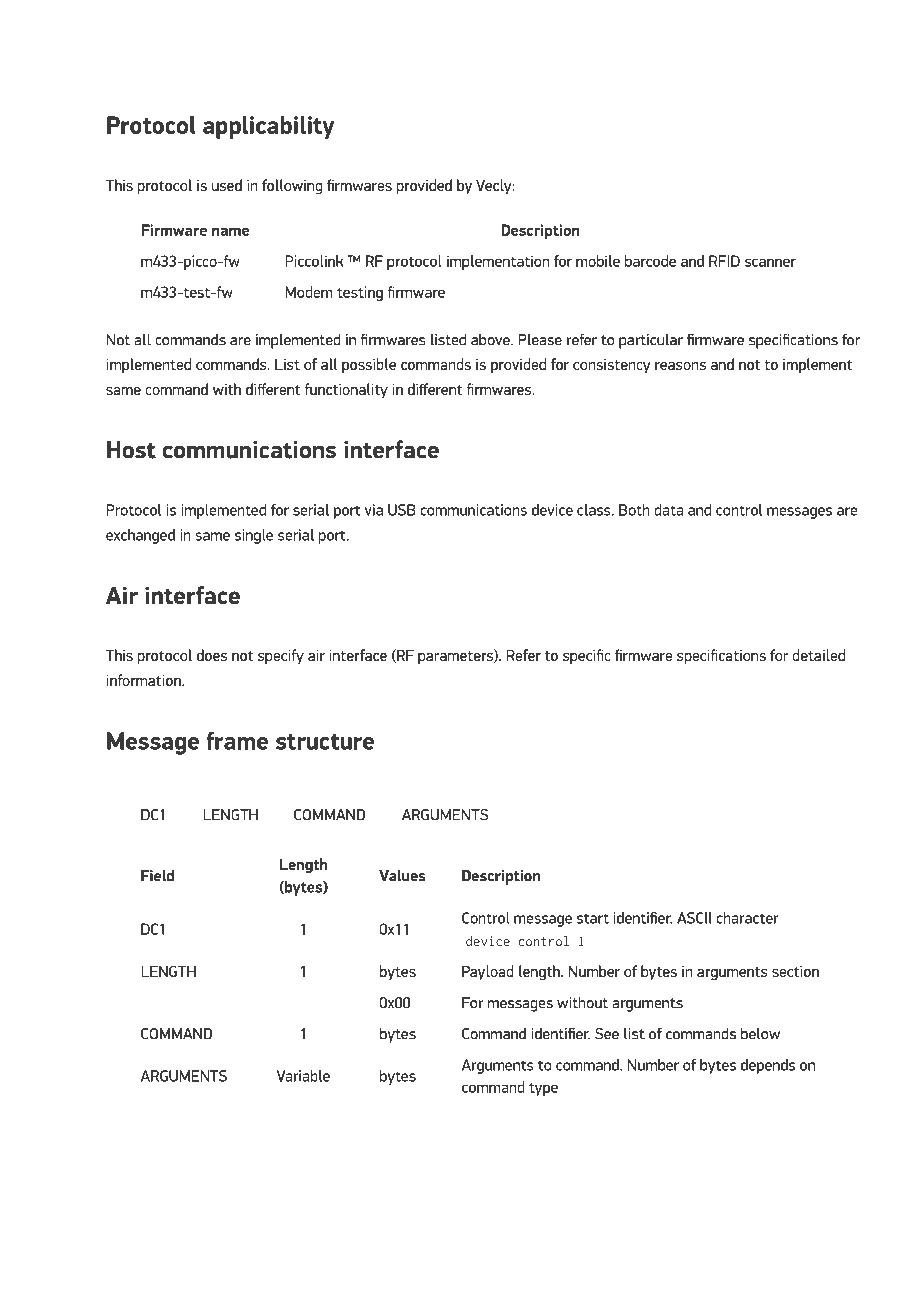 The width and height of the image is (924, 1308). I want to click on Values, so click(402, 875).
